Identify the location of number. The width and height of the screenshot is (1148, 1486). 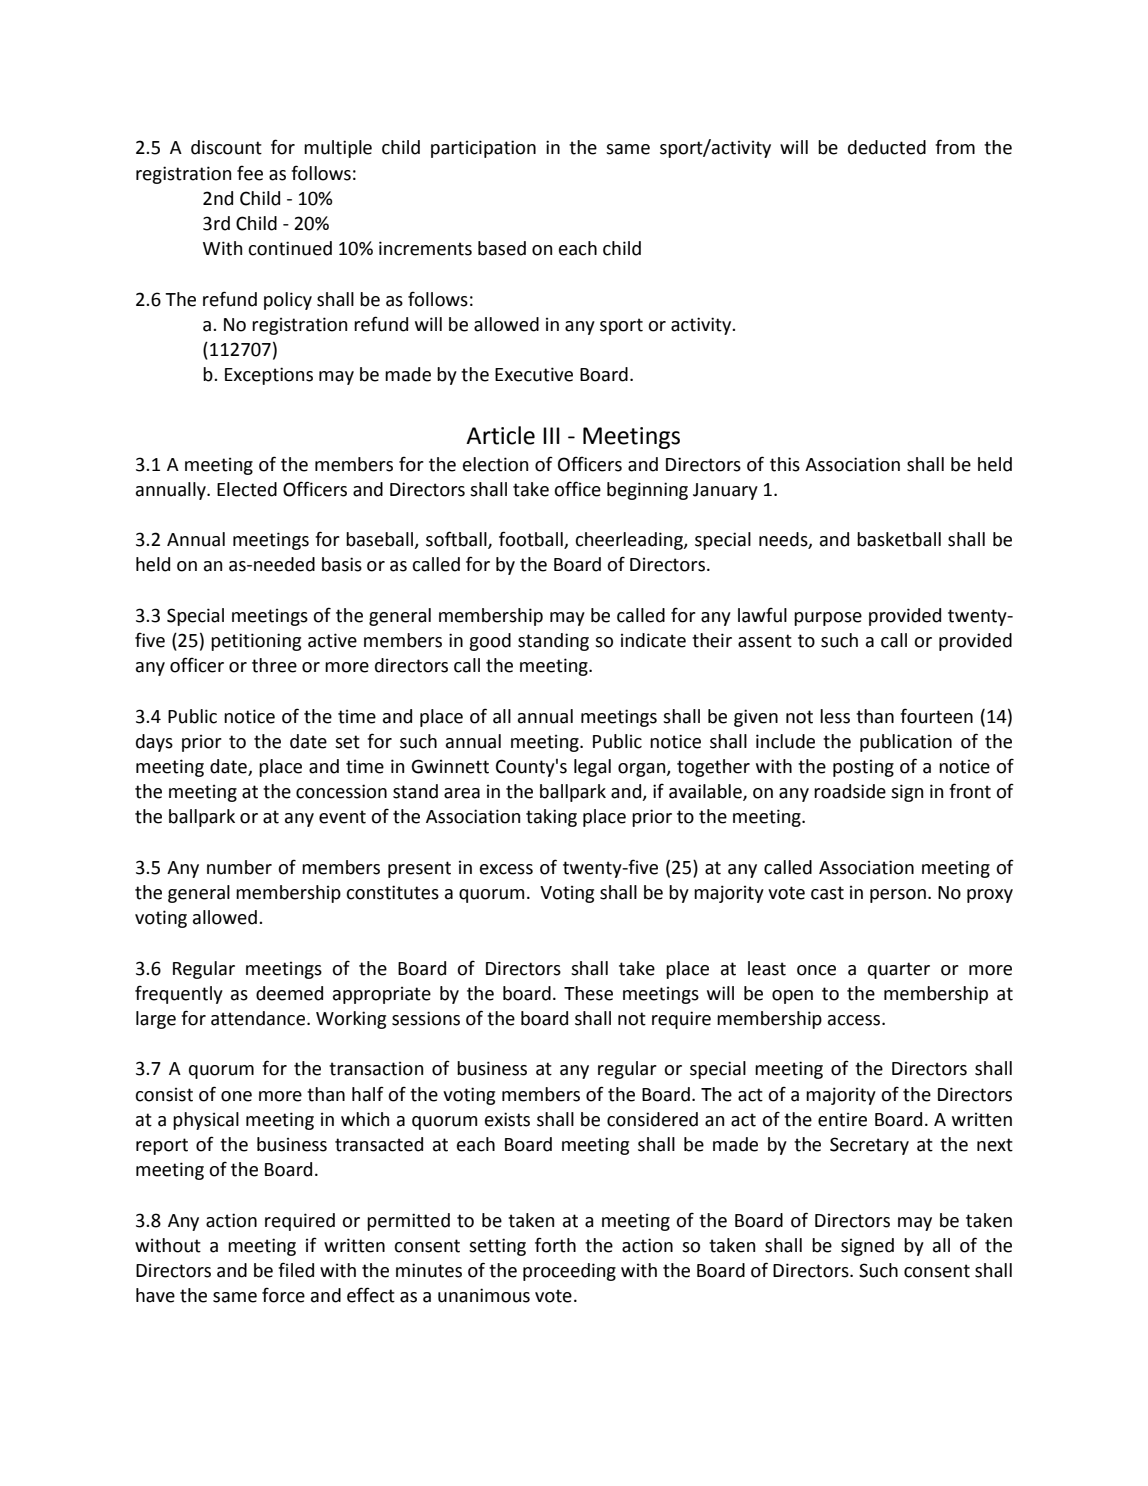
(239, 867).
